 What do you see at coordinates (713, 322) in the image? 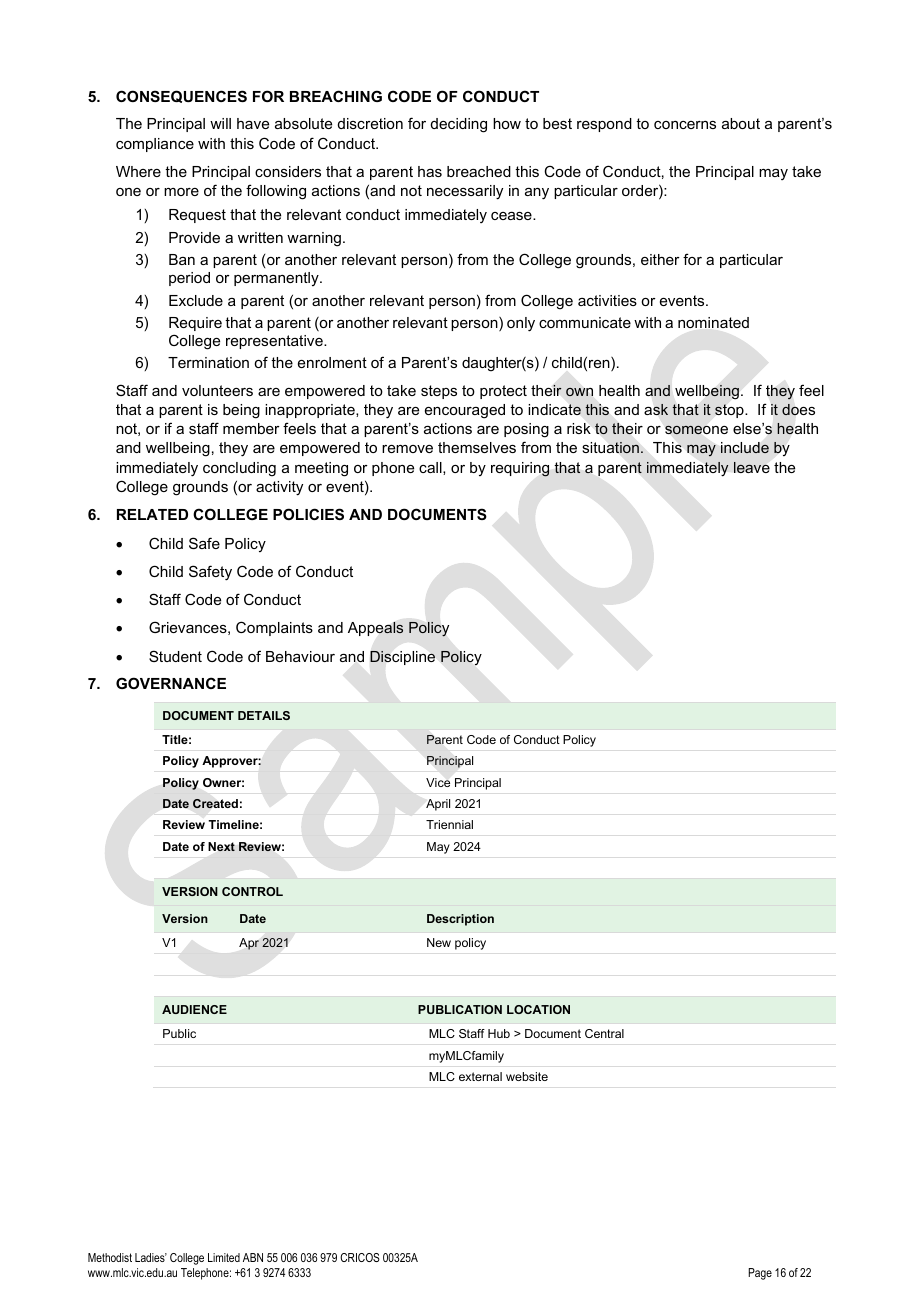
I see `nominated` at bounding box center [713, 322].
